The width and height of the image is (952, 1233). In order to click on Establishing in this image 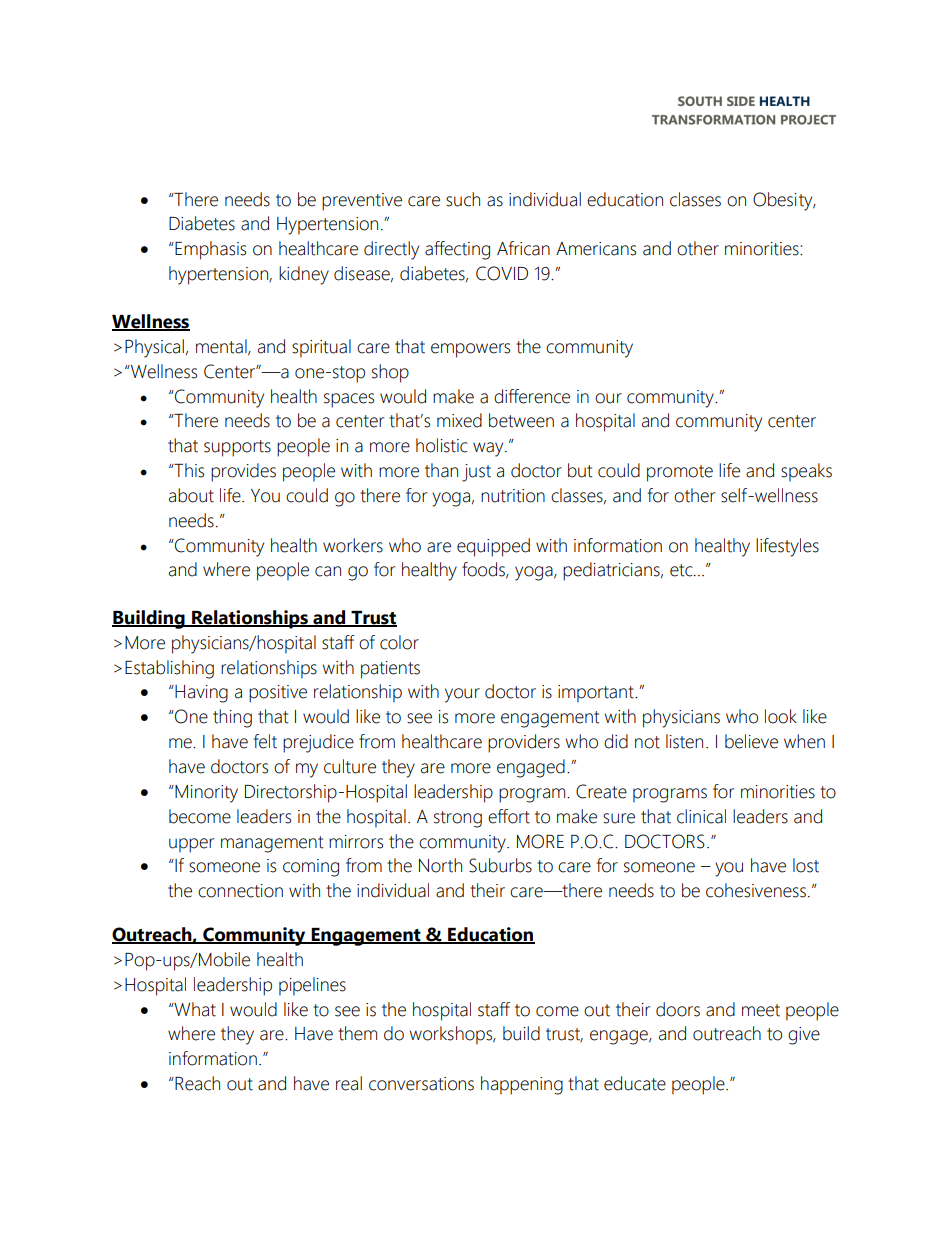, I will do `click(169, 669)`.
